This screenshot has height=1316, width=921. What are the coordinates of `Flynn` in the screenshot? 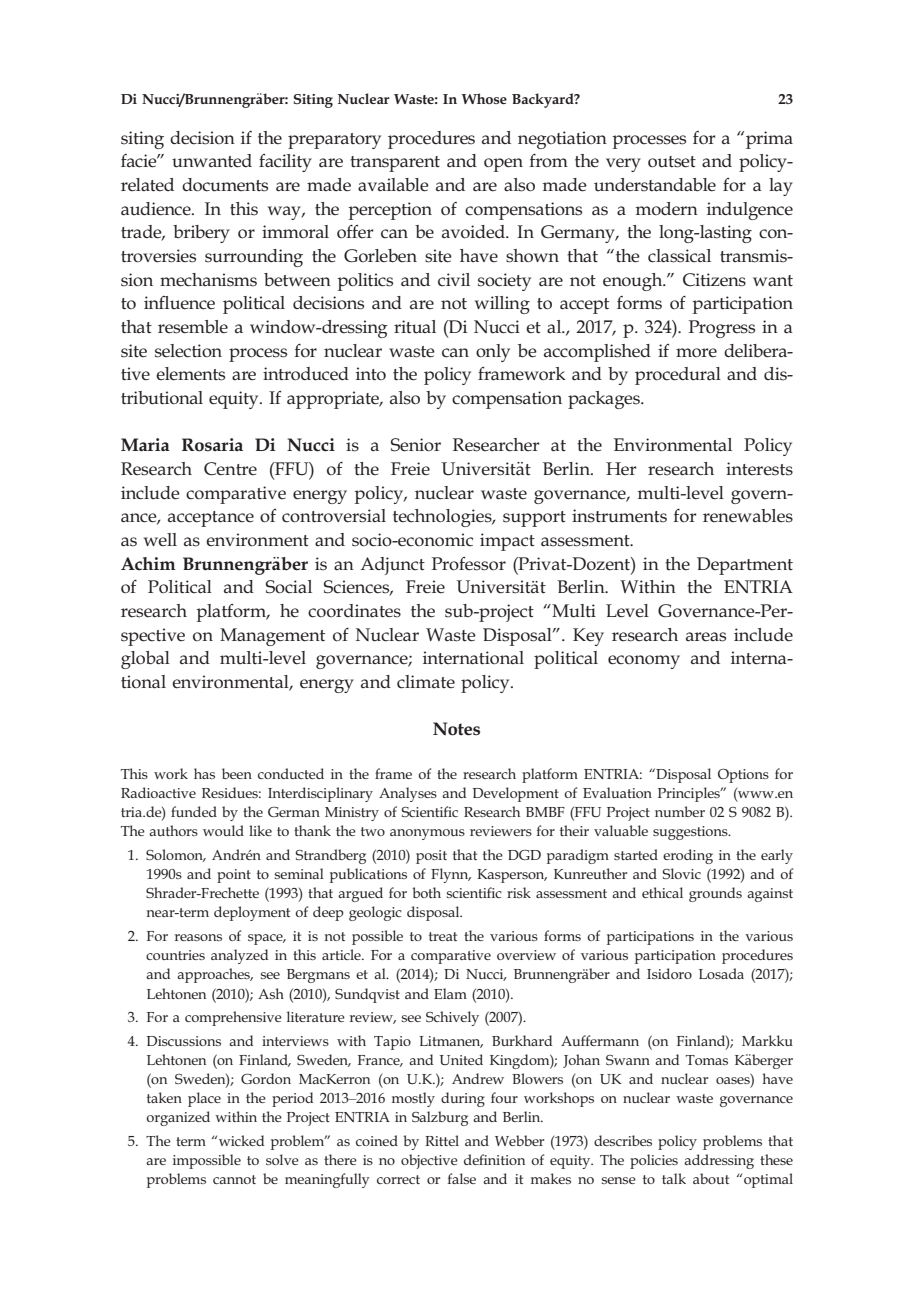 It's located at (451, 875).
